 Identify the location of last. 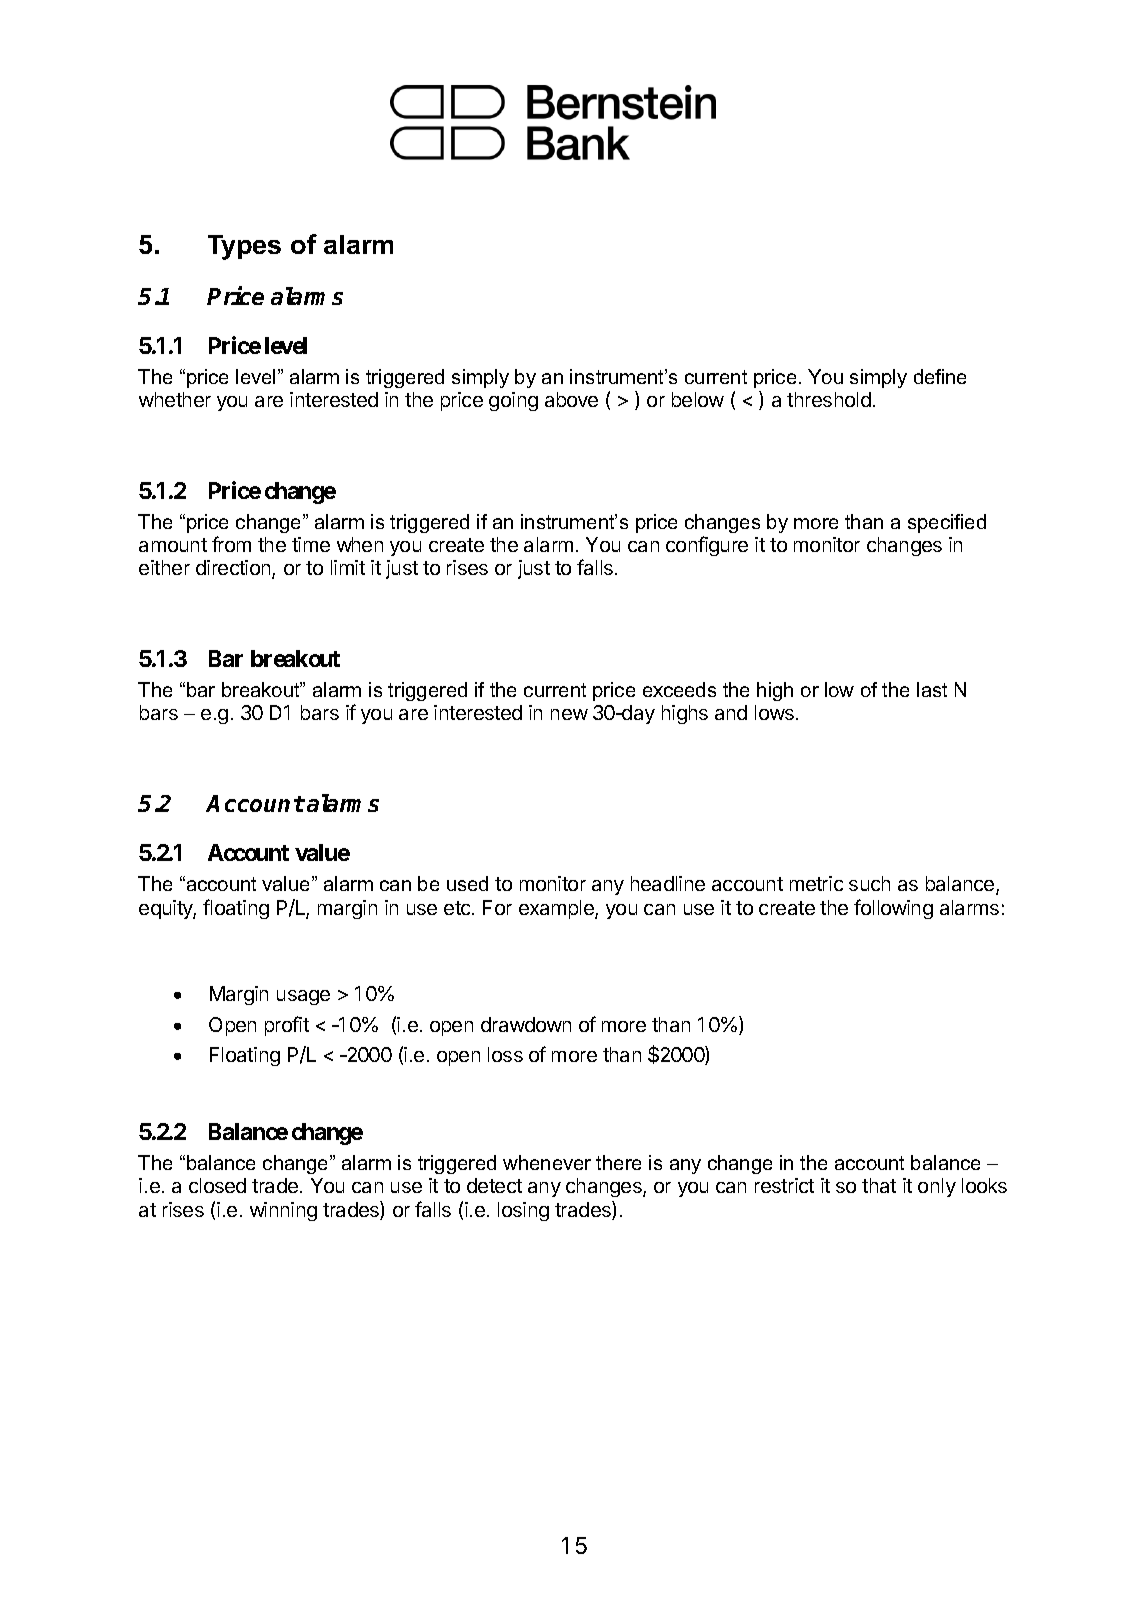
(932, 689).
